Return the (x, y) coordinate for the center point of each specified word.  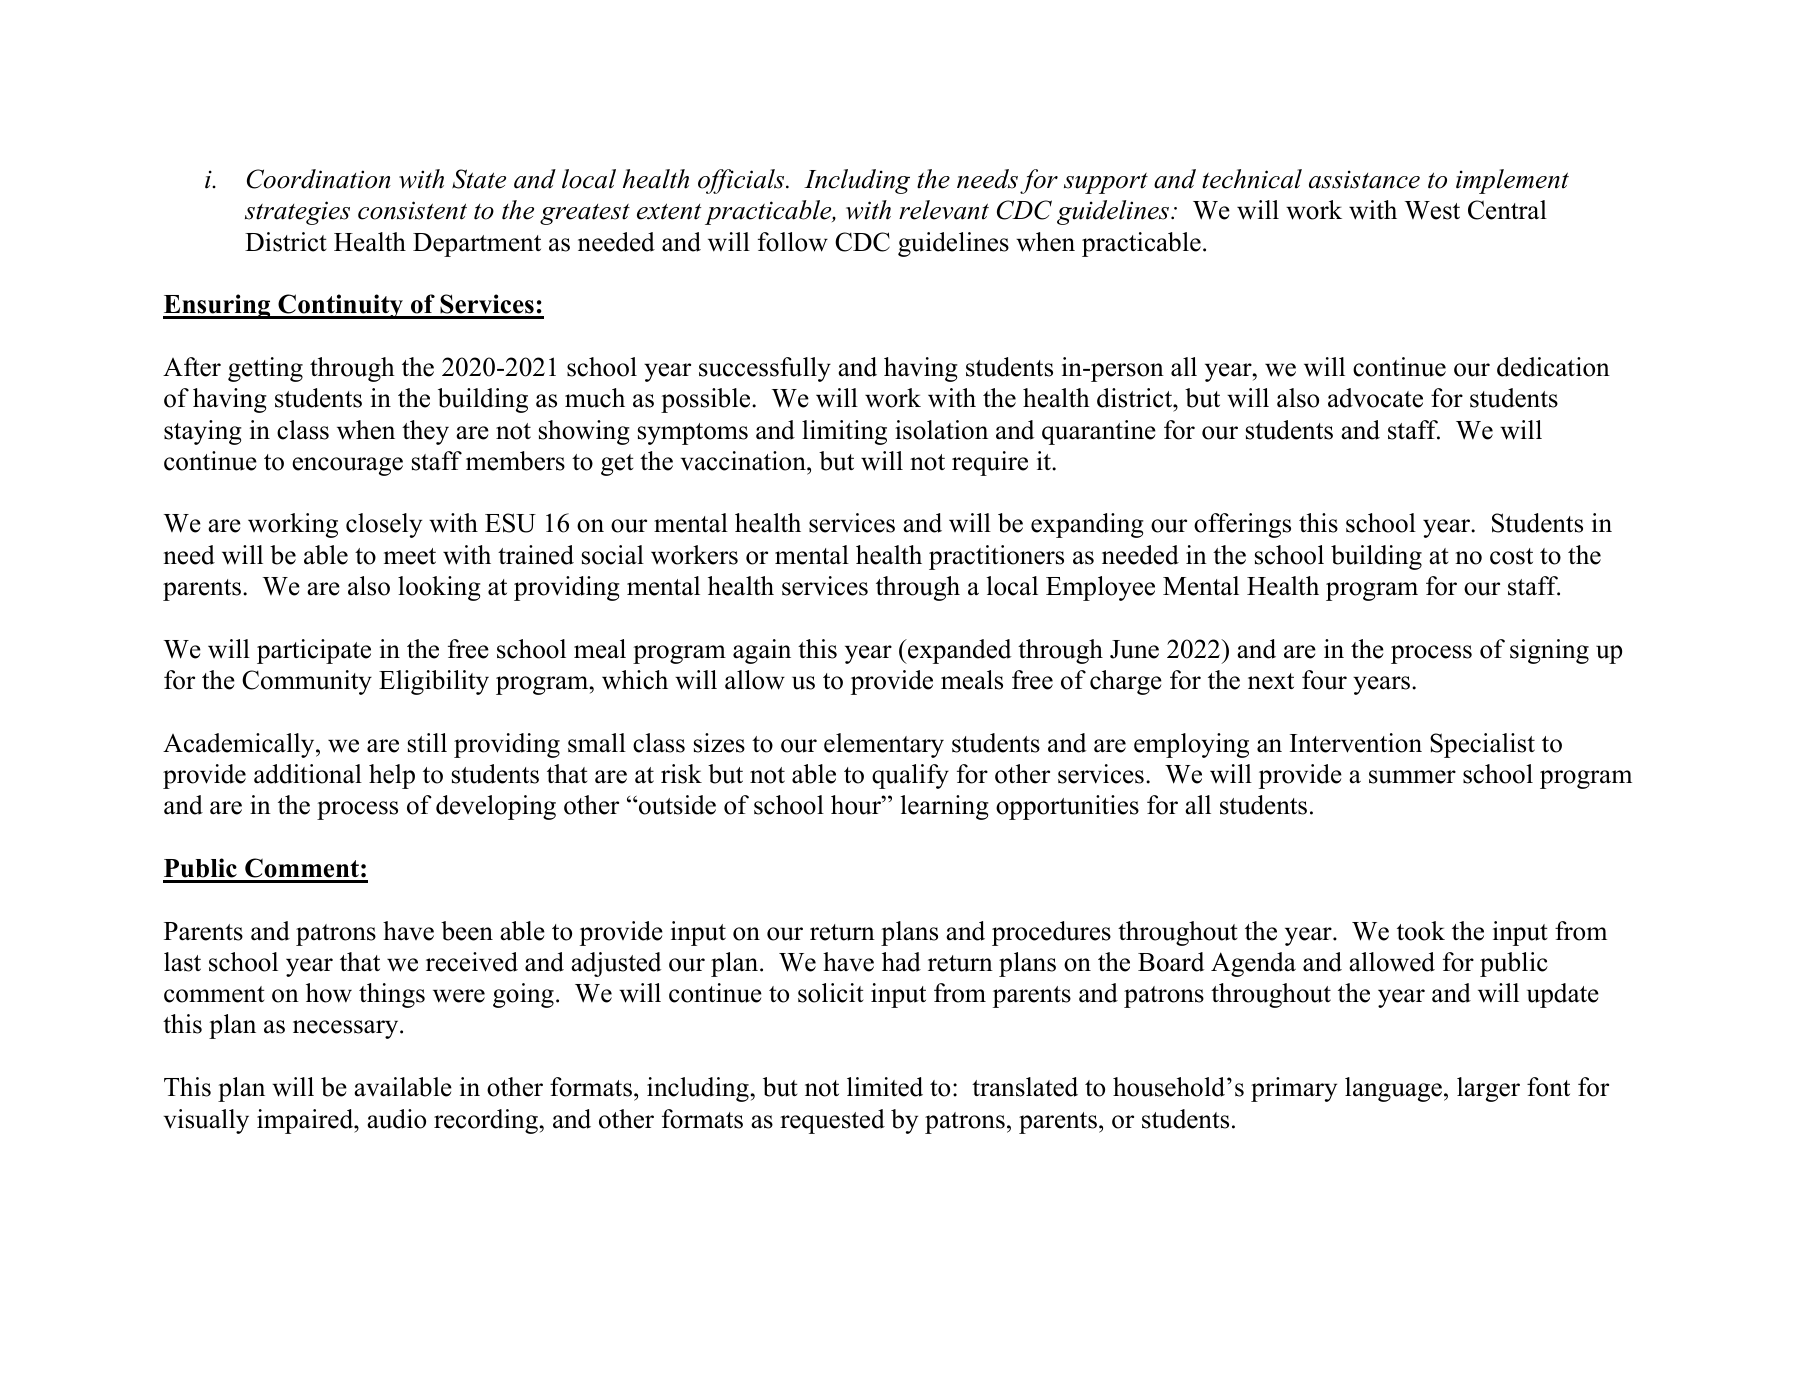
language (1393, 1089)
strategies (297, 213)
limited (885, 1087)
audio (396, 1119)
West (1432, 210)
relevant (944, 210)
